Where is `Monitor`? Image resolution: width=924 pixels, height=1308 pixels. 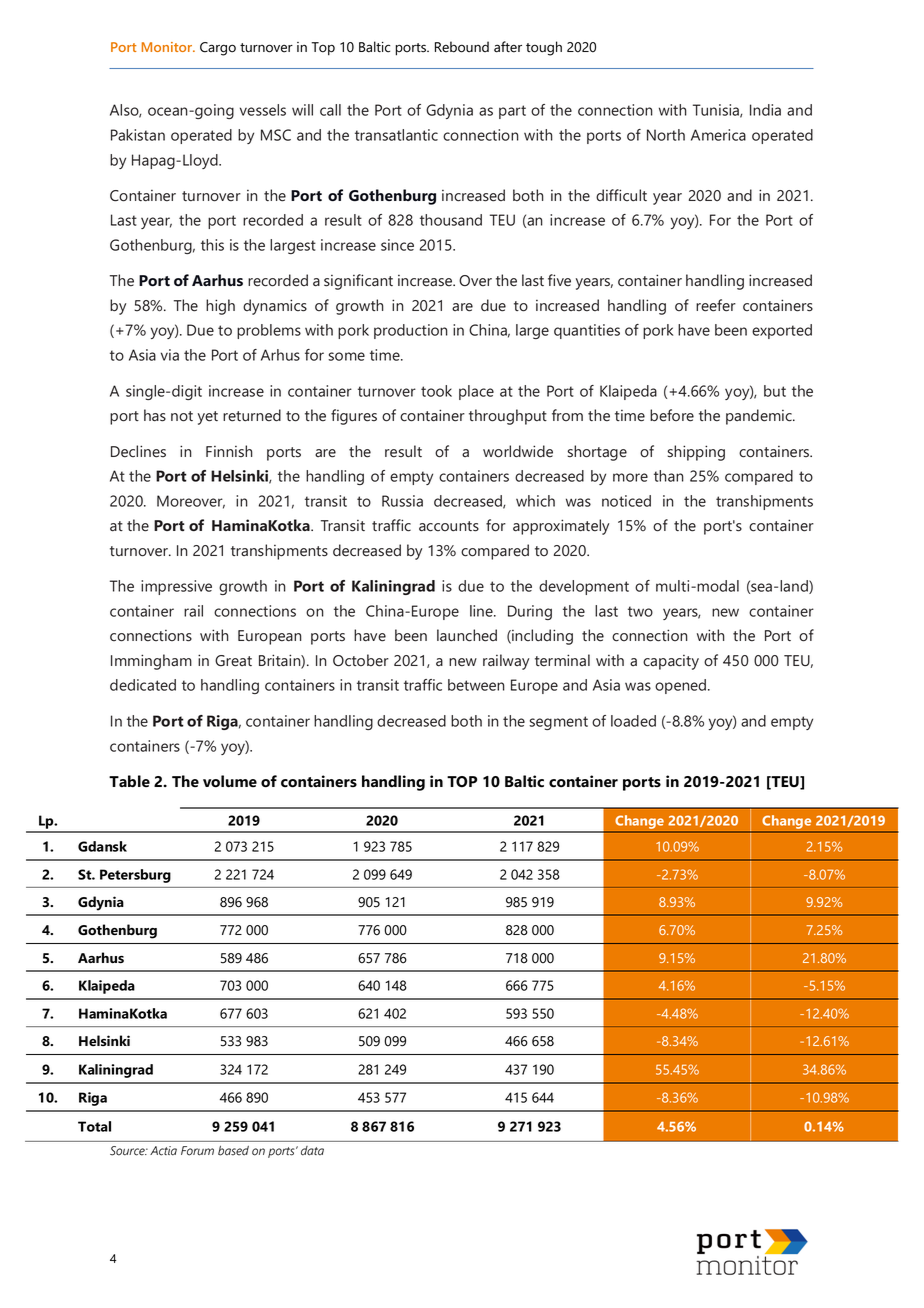
Monitor is located at coordinates (168, 47).
